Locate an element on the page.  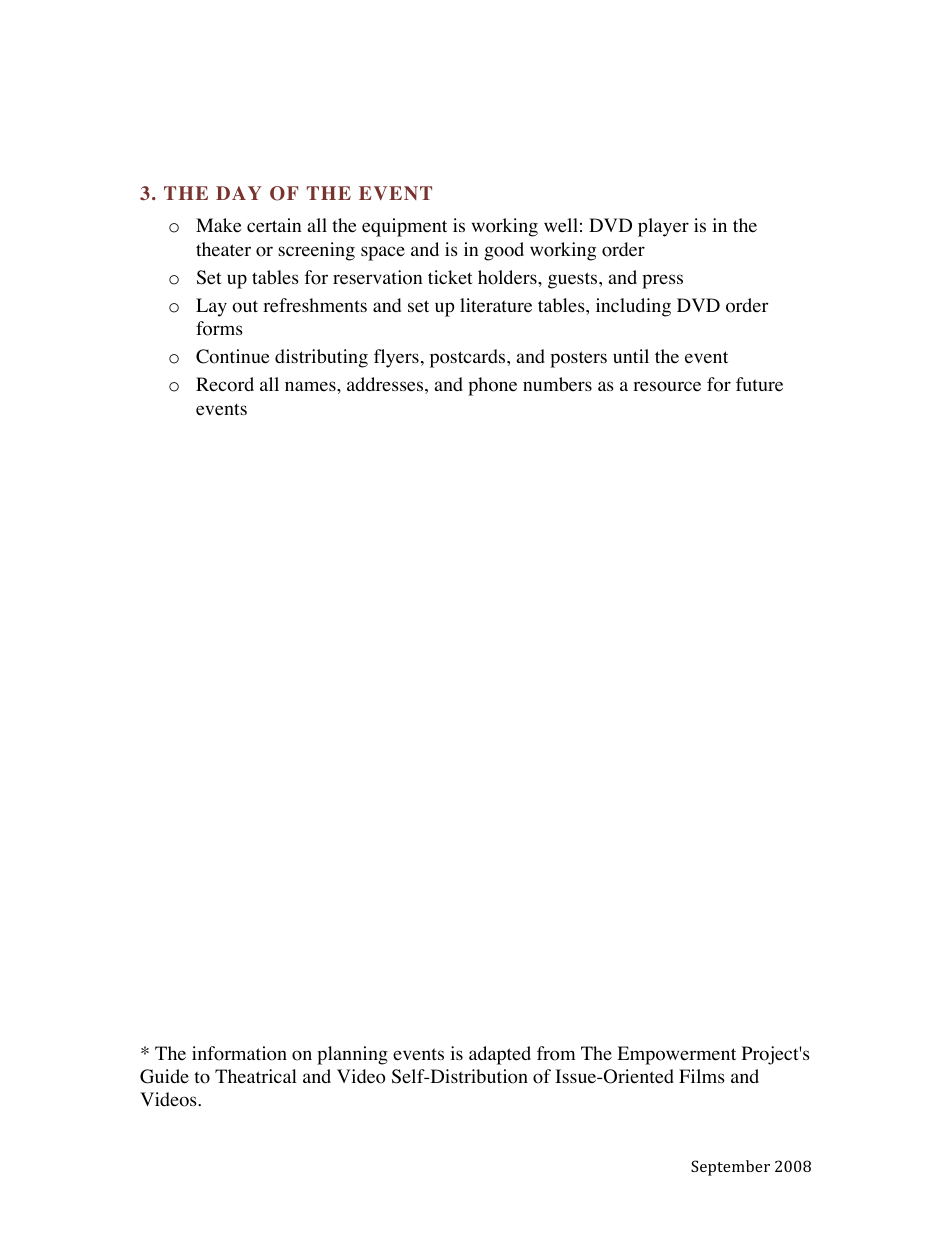
numbers is located at coordinates (557, 384).
